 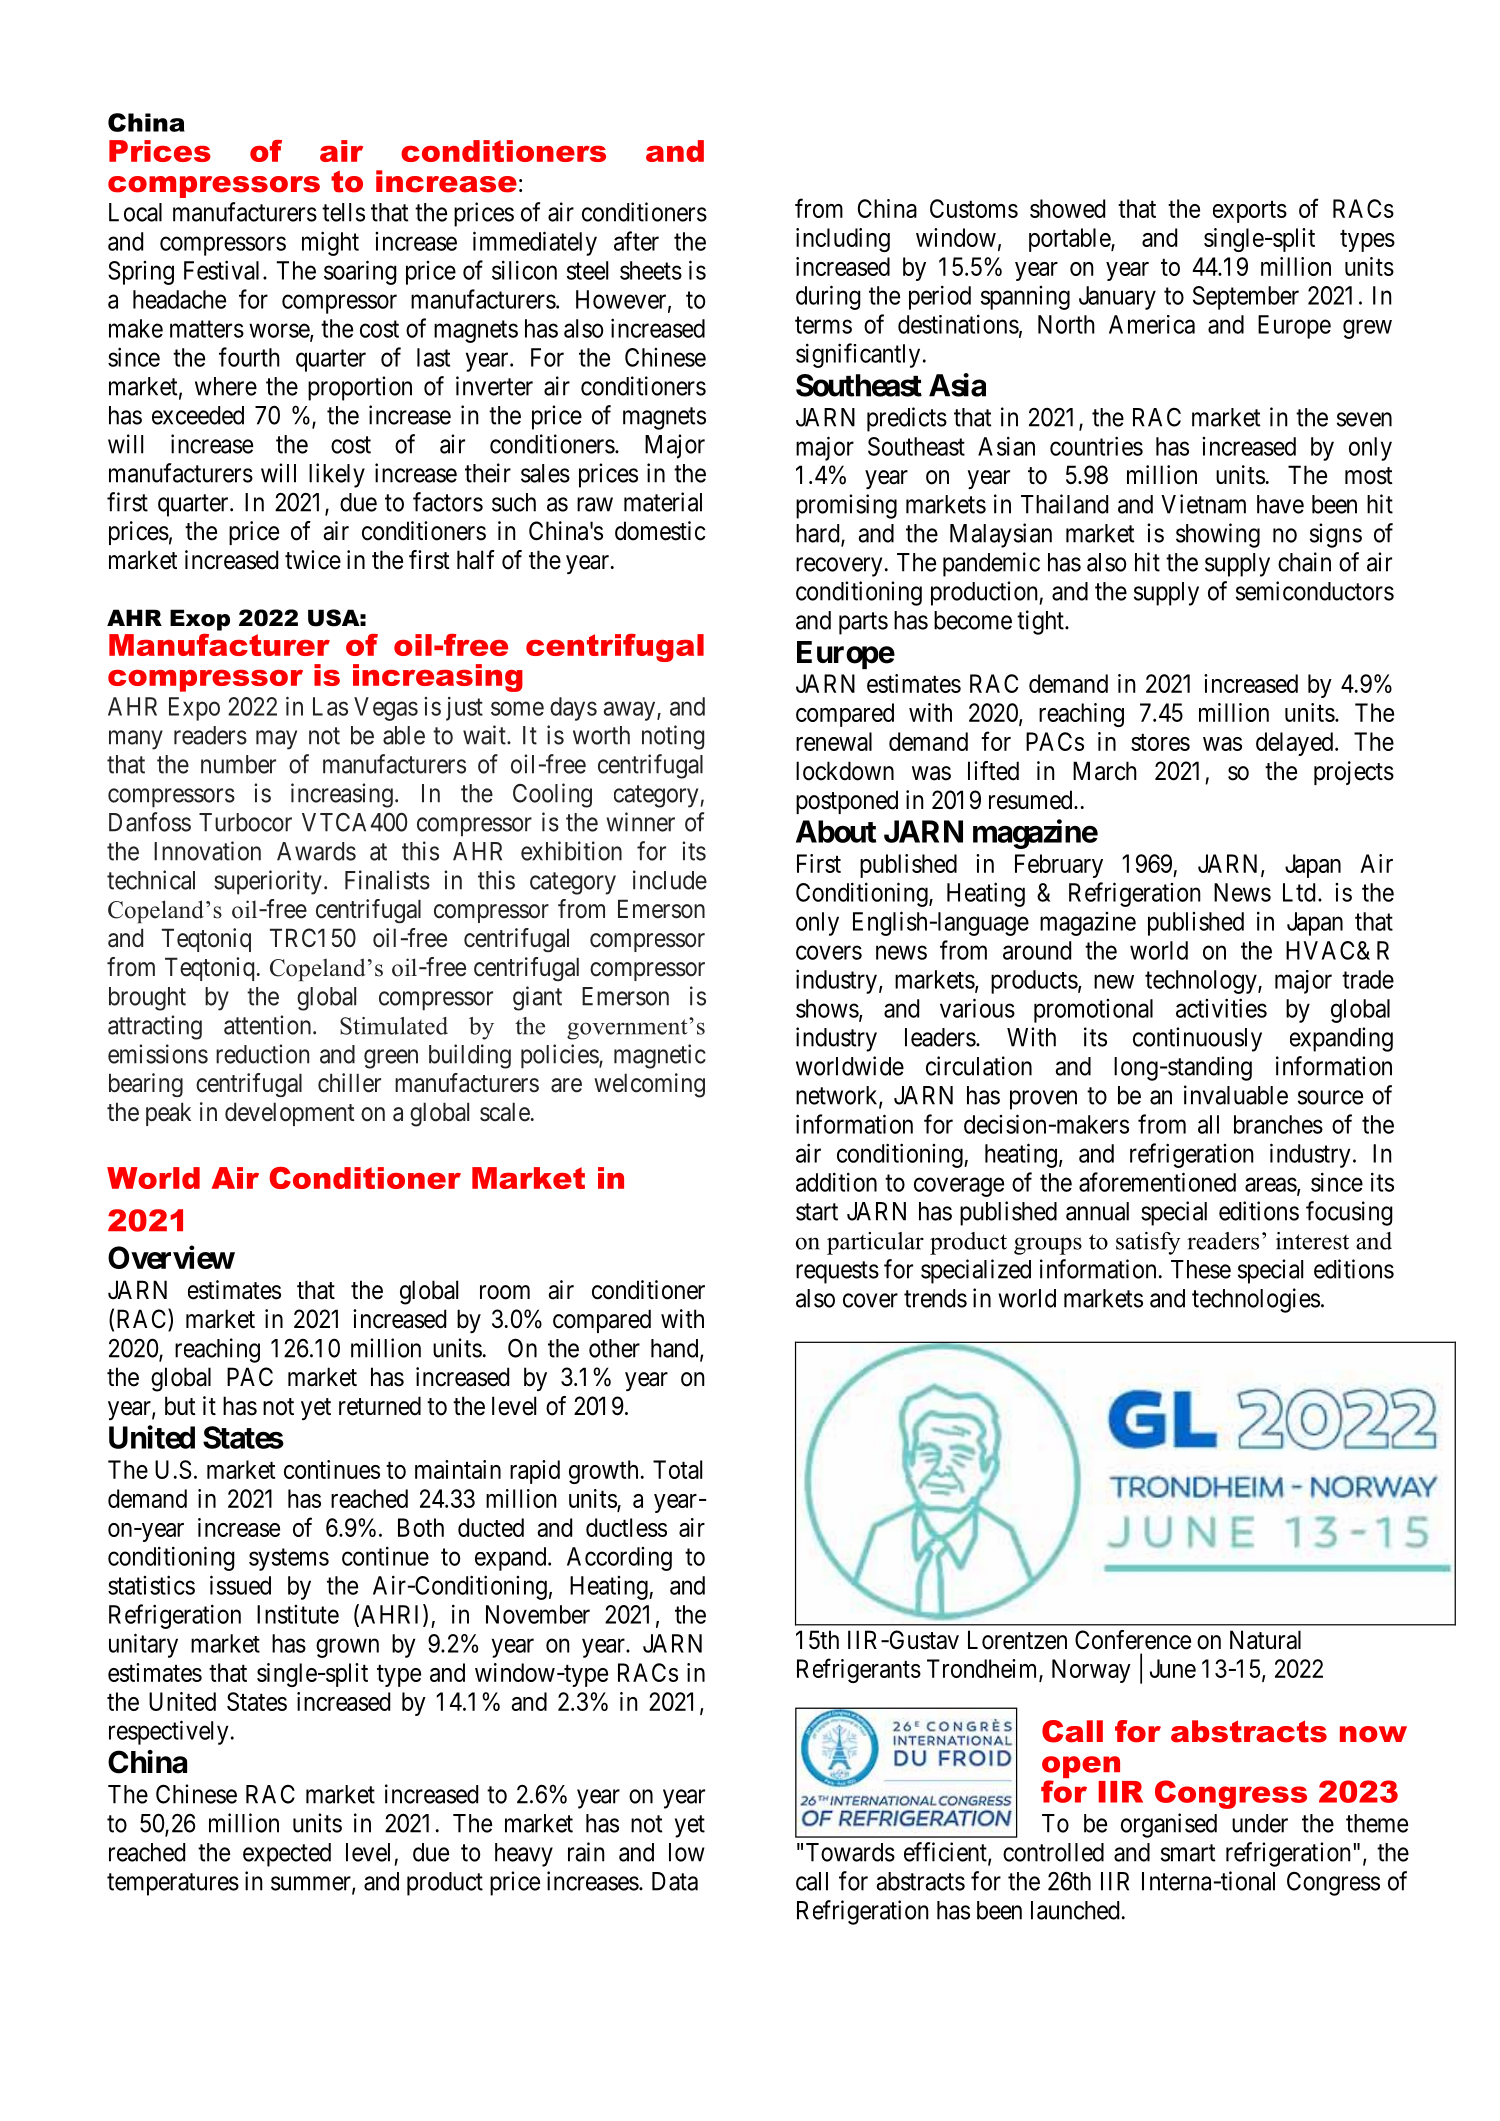 I want to click on might, so click(x=330, y=243).
